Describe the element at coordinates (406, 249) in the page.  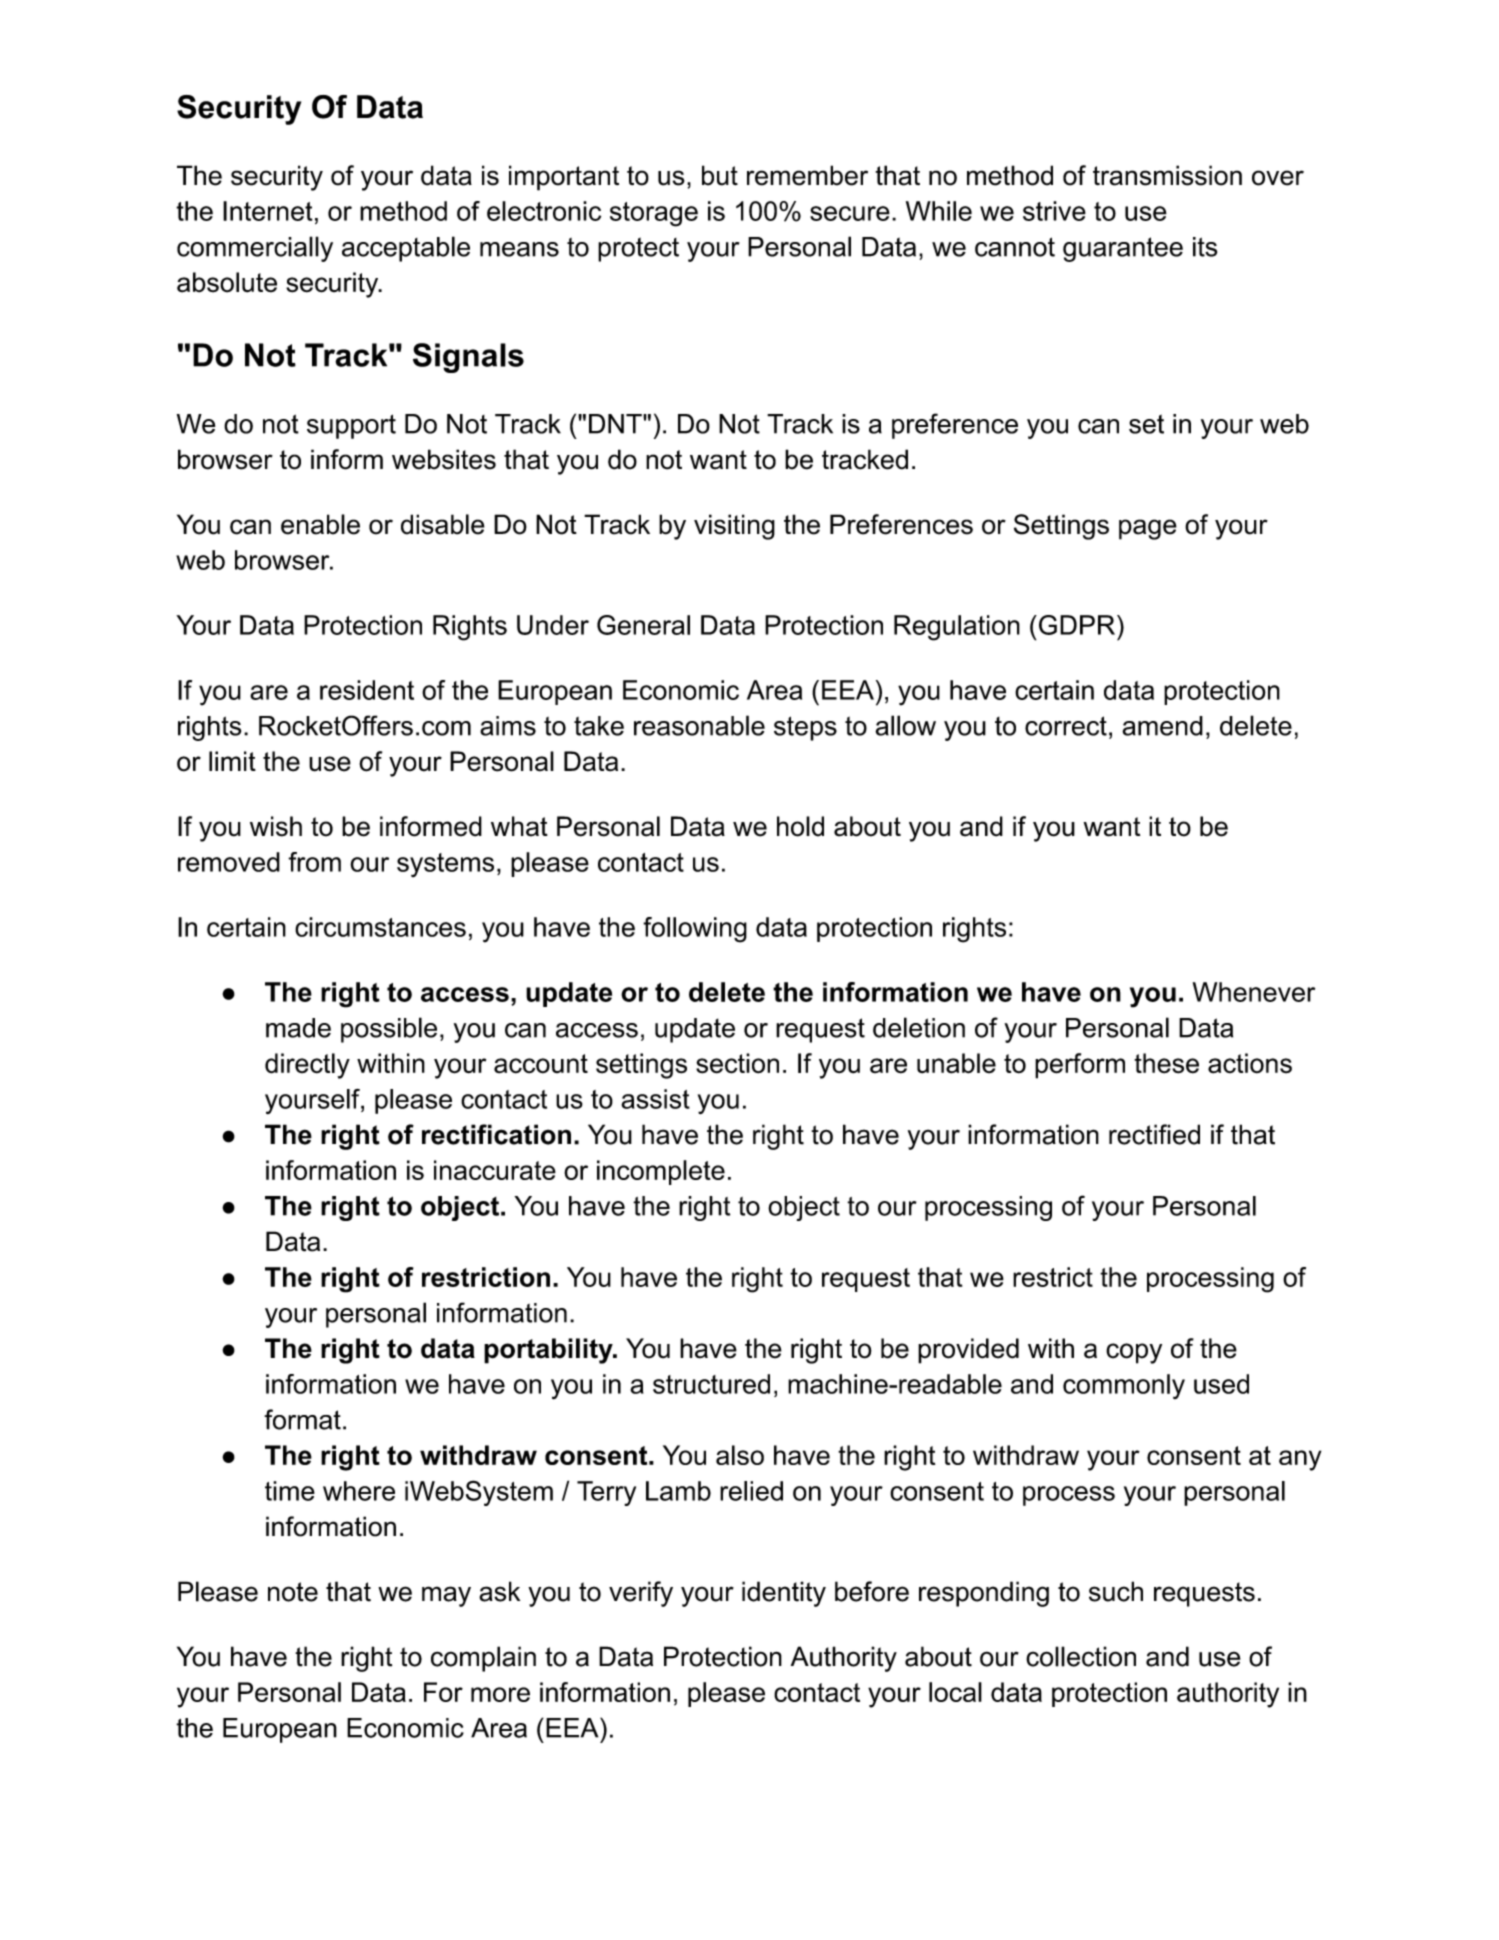
I see `acceptable` at that location.
